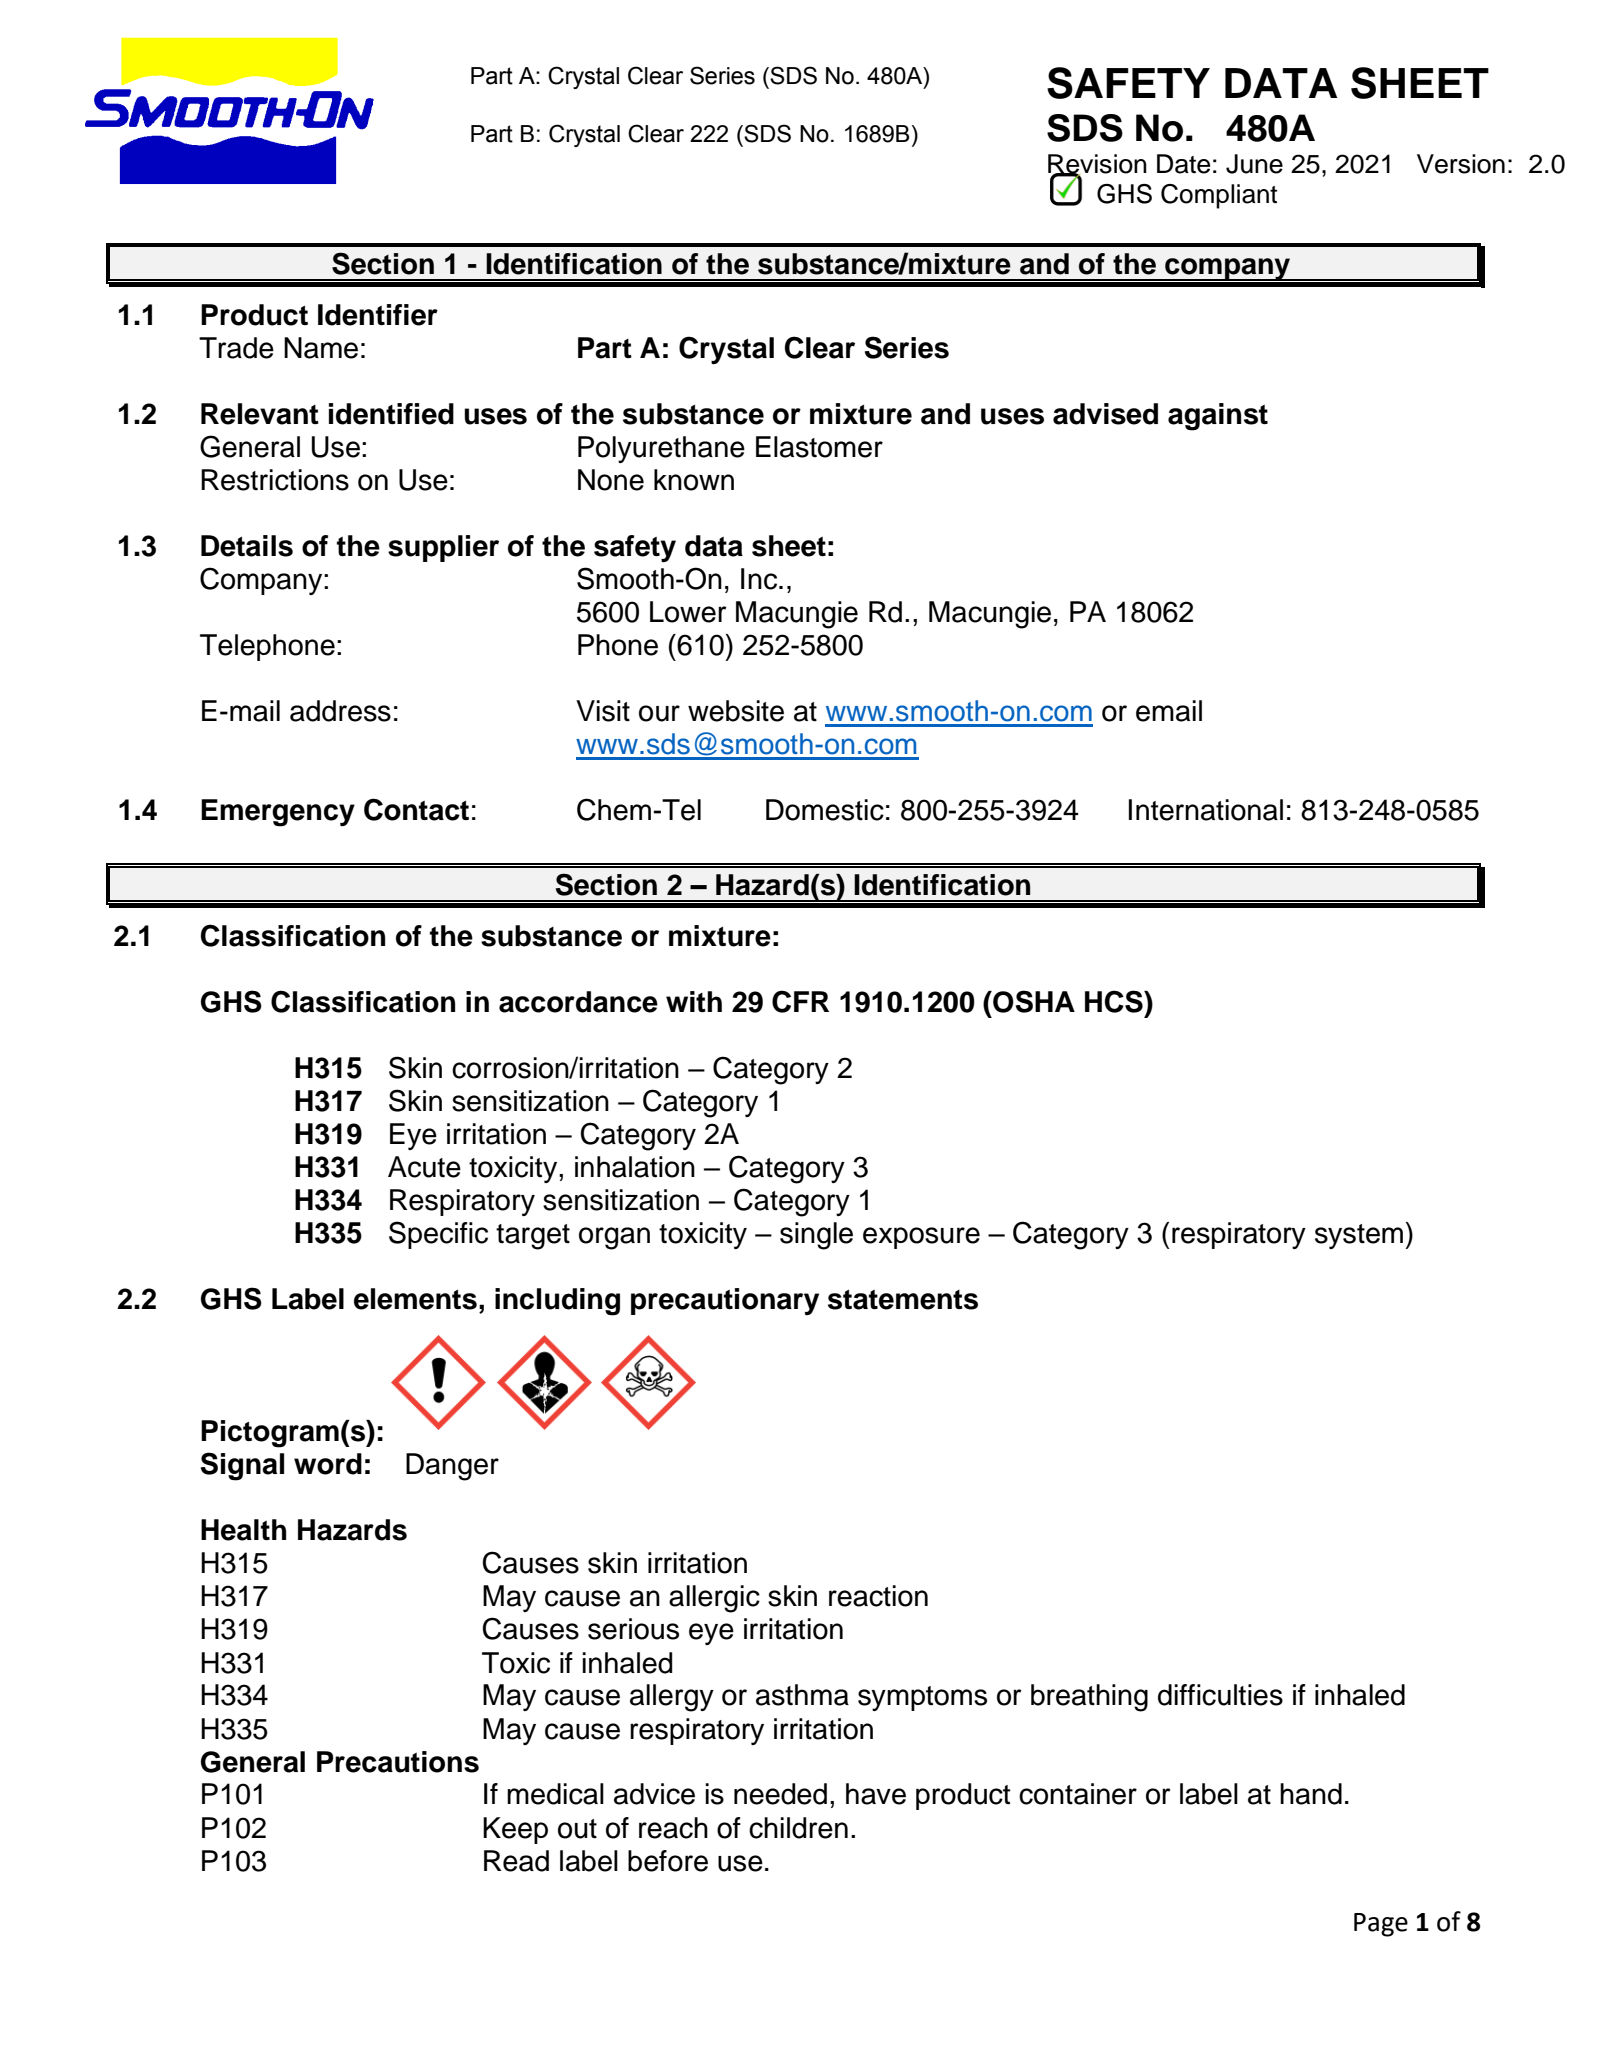  I want to click on Read, so click(516, 1861).
